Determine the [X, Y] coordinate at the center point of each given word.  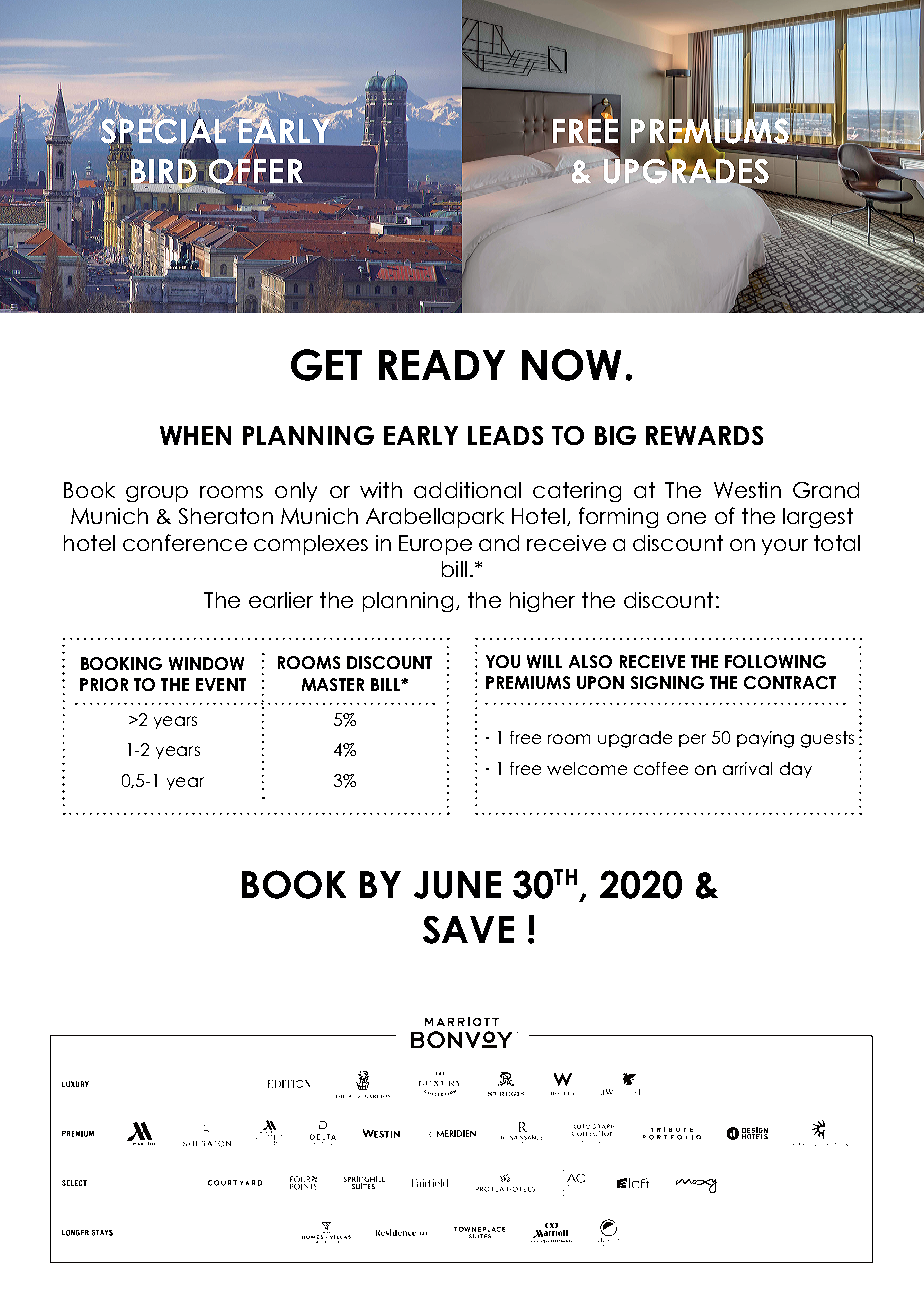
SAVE [468, 930]
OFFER [255, 171]
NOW [571, 365]
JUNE [457, 885]
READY [442, 365]
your [785, 547]
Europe [435, 545]
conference [185, 542]
